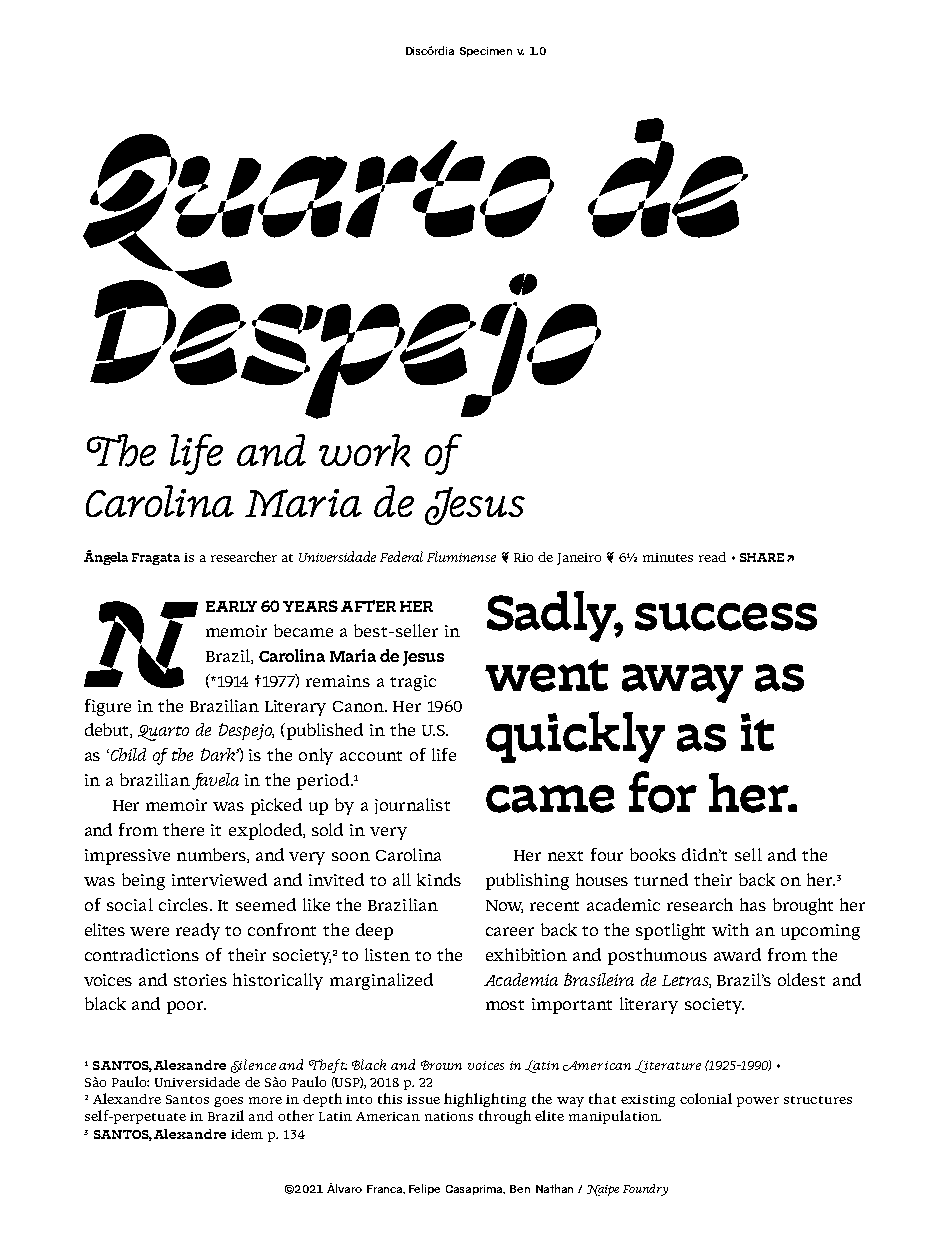 The width and height of the page is (952, 1233). Describe the element at coordinates (310, 606) in the page. I see `YEARS` at that location.
